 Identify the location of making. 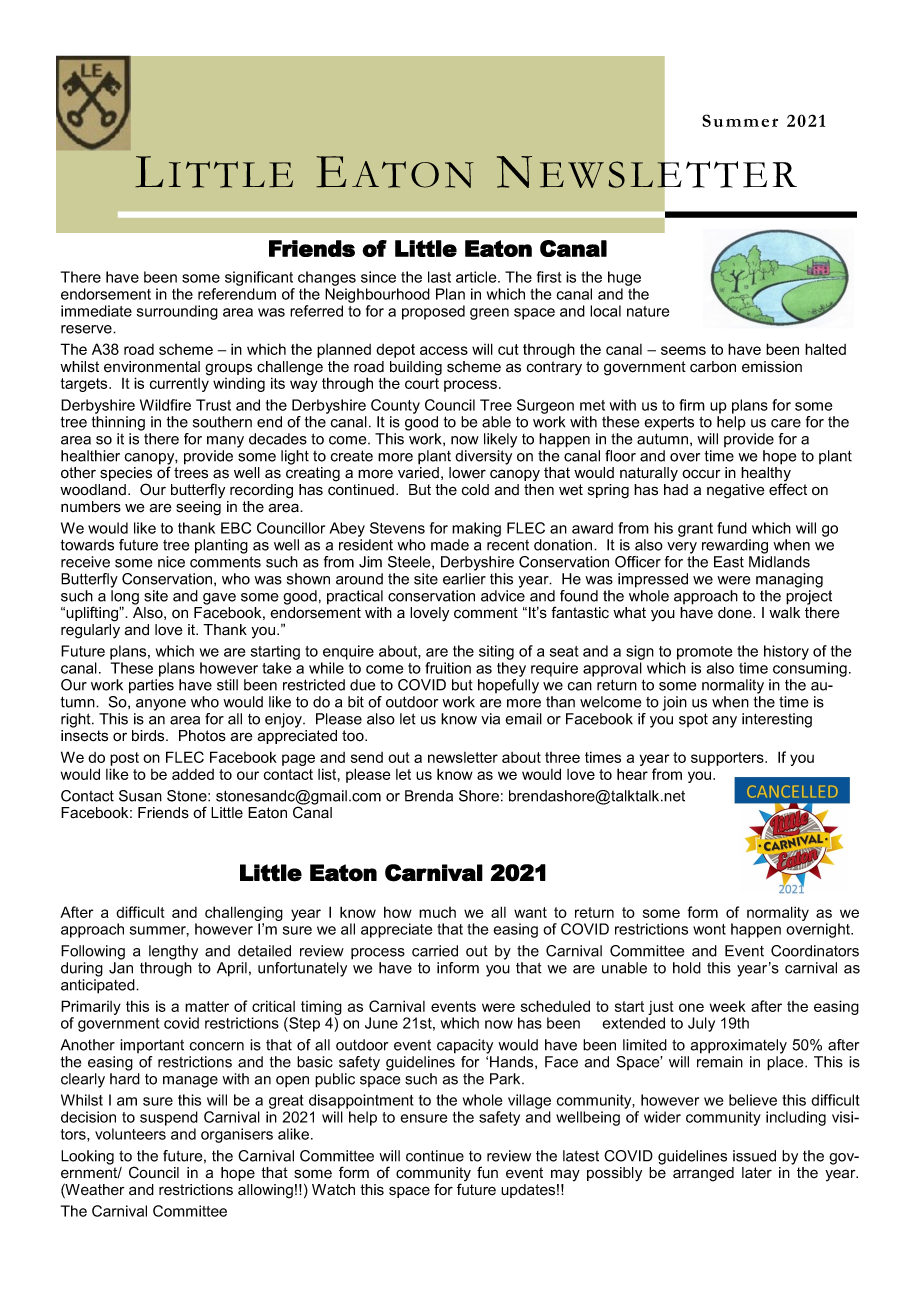
(476, 529).
